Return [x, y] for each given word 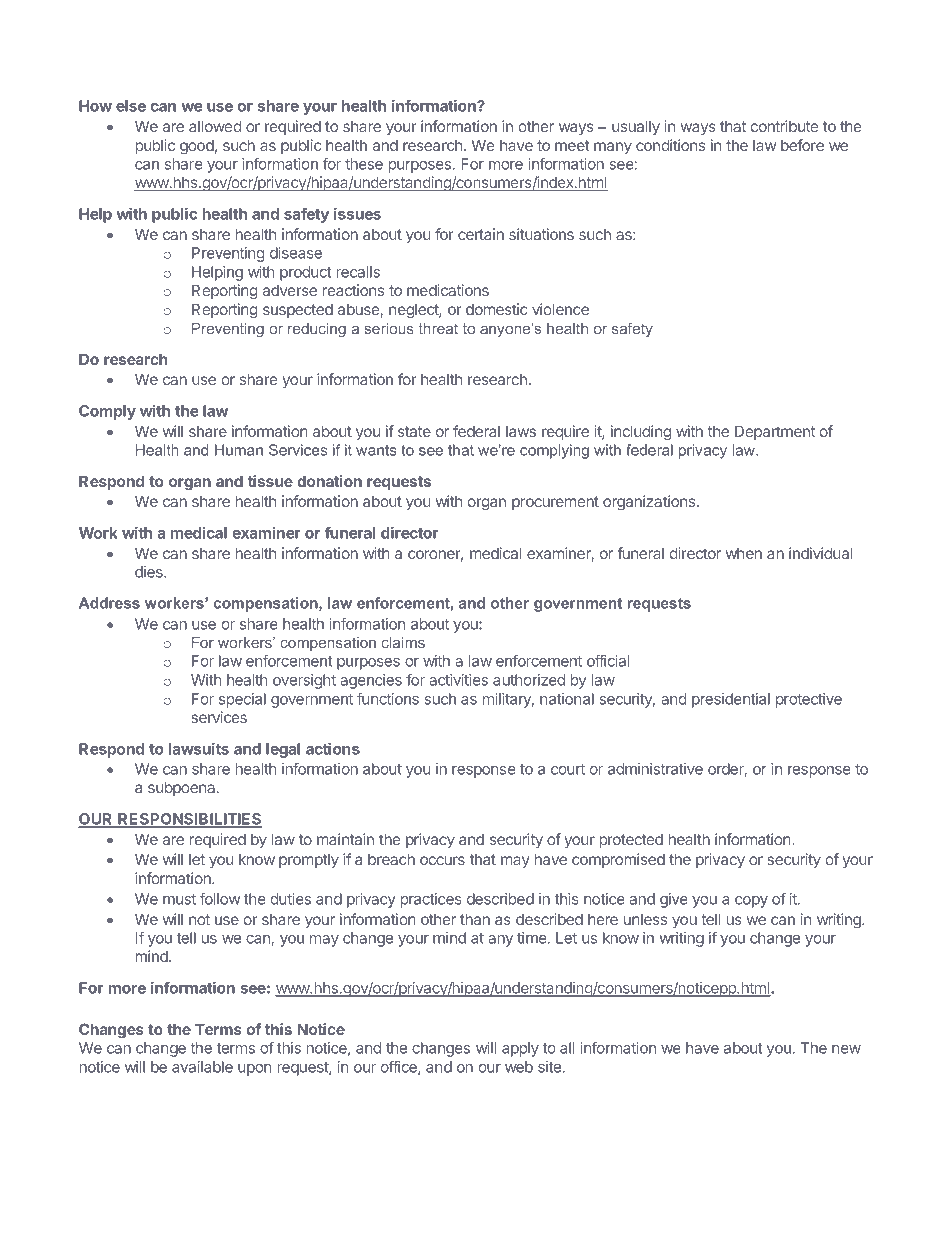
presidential [731, 700]
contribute [784, 126]
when [744, 553]
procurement [555, 503]
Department [775, 432]
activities [458, 680]
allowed [215, 126]
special [242, 700]
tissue [270, 481]
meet [572, 145]
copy [751, 902]
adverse [290, 290]
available [202, 1067]
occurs [442, 860]
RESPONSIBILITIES [189, 820]
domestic [497, 309]
